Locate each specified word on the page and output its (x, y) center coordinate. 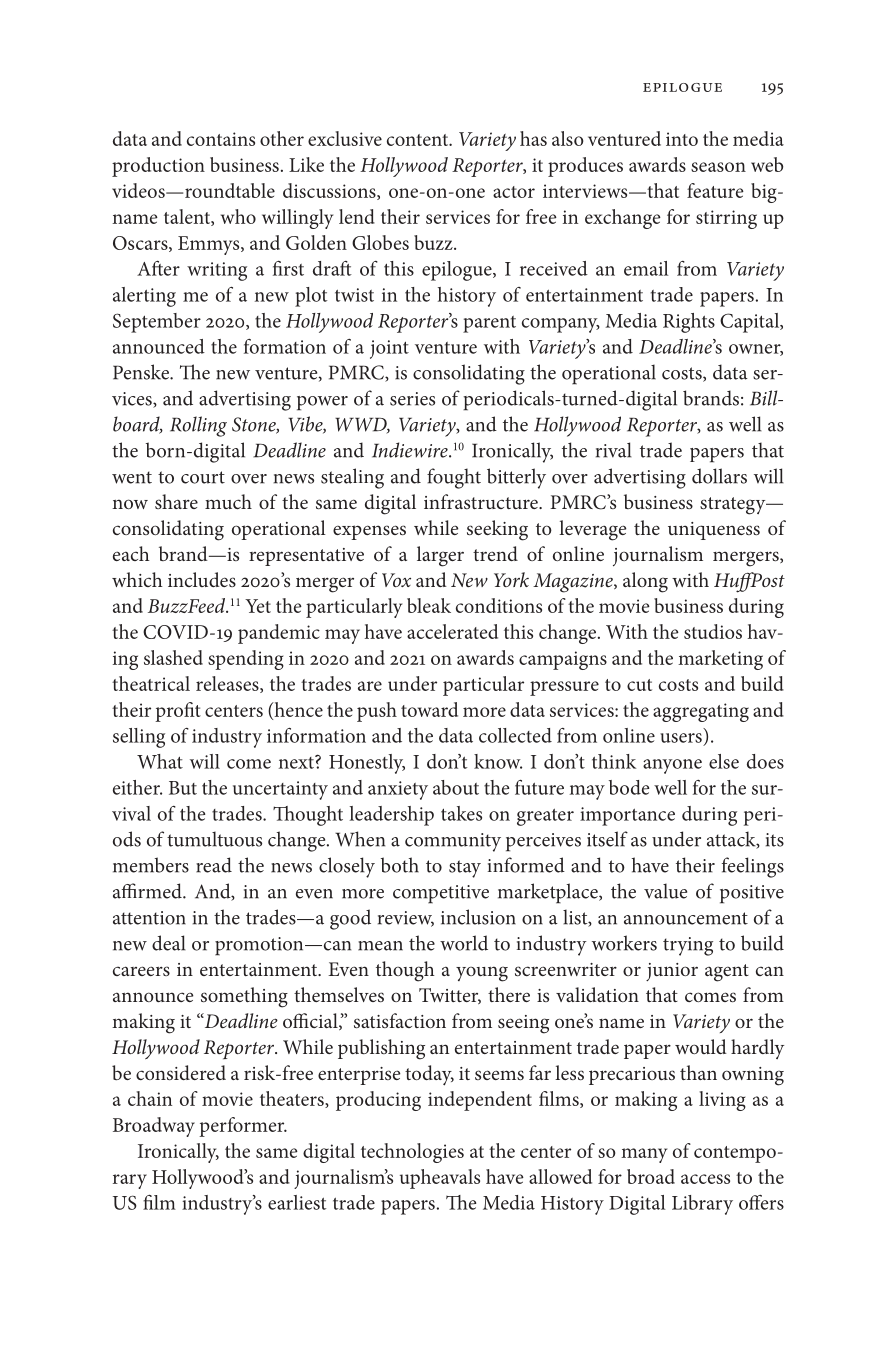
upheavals (440, 1179)
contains (221, 139)
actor (514, 192)
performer (243, 1127)
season (718, 167)
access (705, 1179)
